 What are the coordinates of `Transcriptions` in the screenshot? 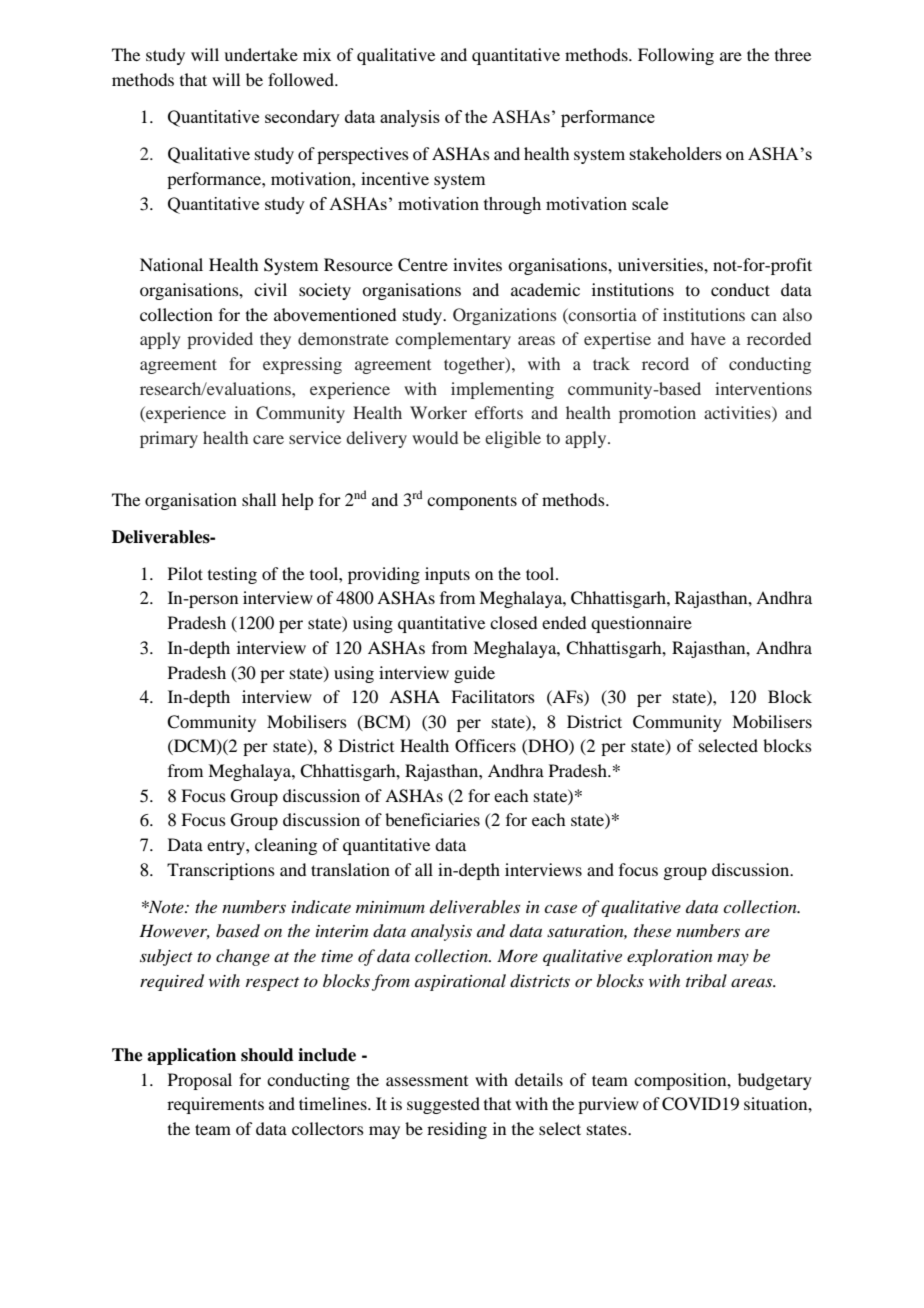 It's located at (221, 871).
